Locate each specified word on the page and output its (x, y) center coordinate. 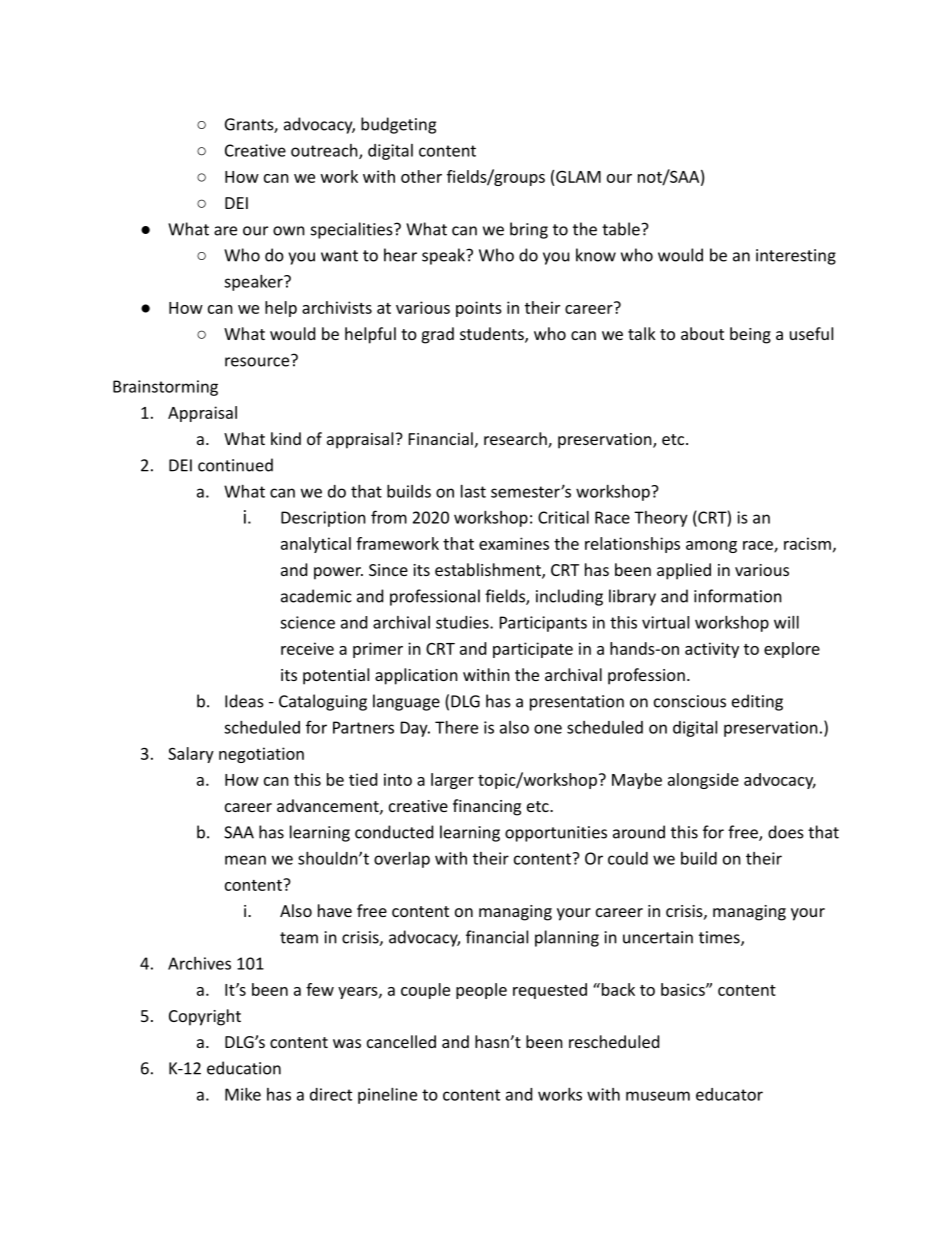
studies (463, 622)
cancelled (401, 1041)
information (738, 596)
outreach (325, 151)
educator (729, 1094)
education (244, 1068)
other (421, 176)
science (307, 622)
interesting (796, 257)
